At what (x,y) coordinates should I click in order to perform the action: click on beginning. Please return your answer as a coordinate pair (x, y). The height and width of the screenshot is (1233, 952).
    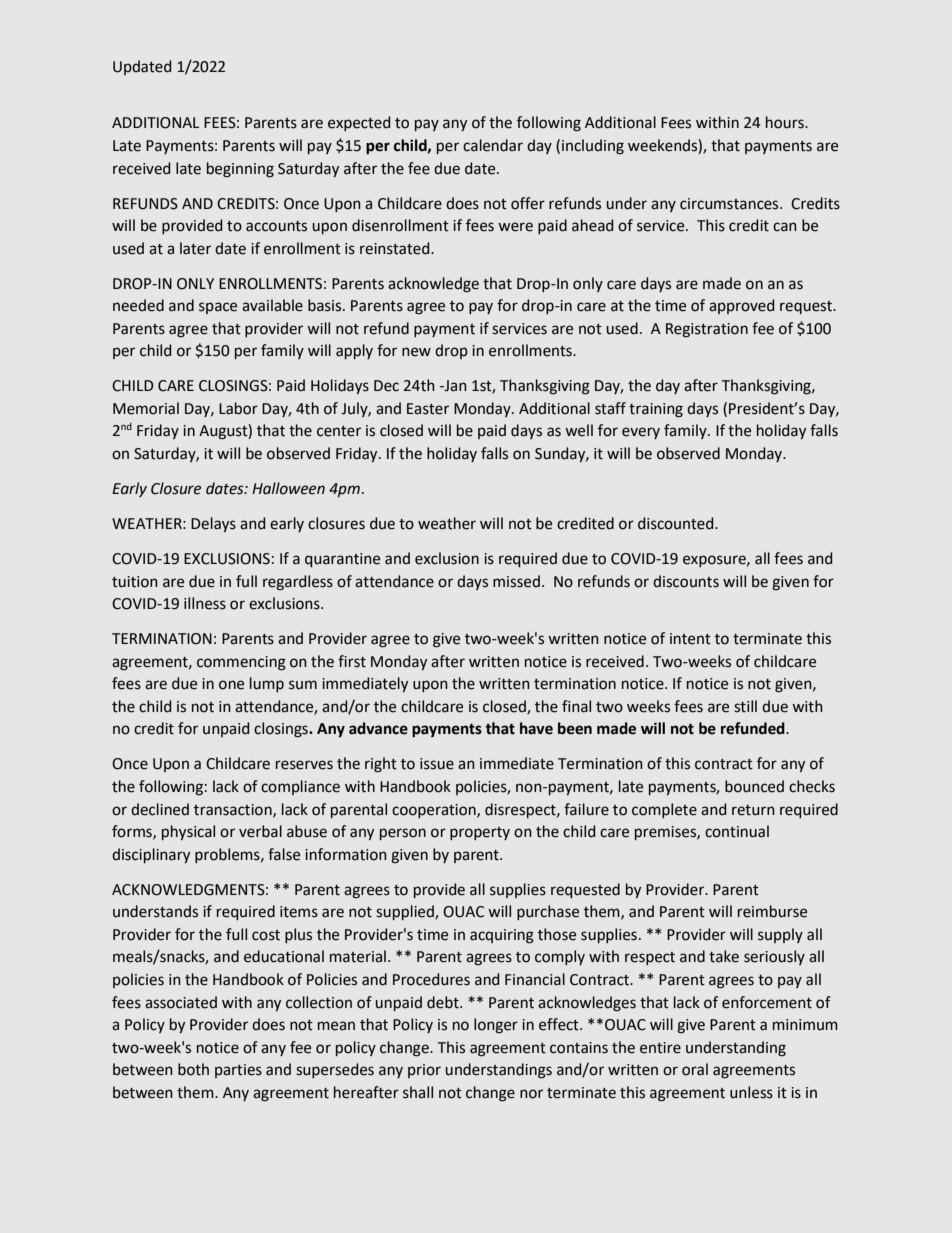
    Looking at the image, I should click on (240, 170).
